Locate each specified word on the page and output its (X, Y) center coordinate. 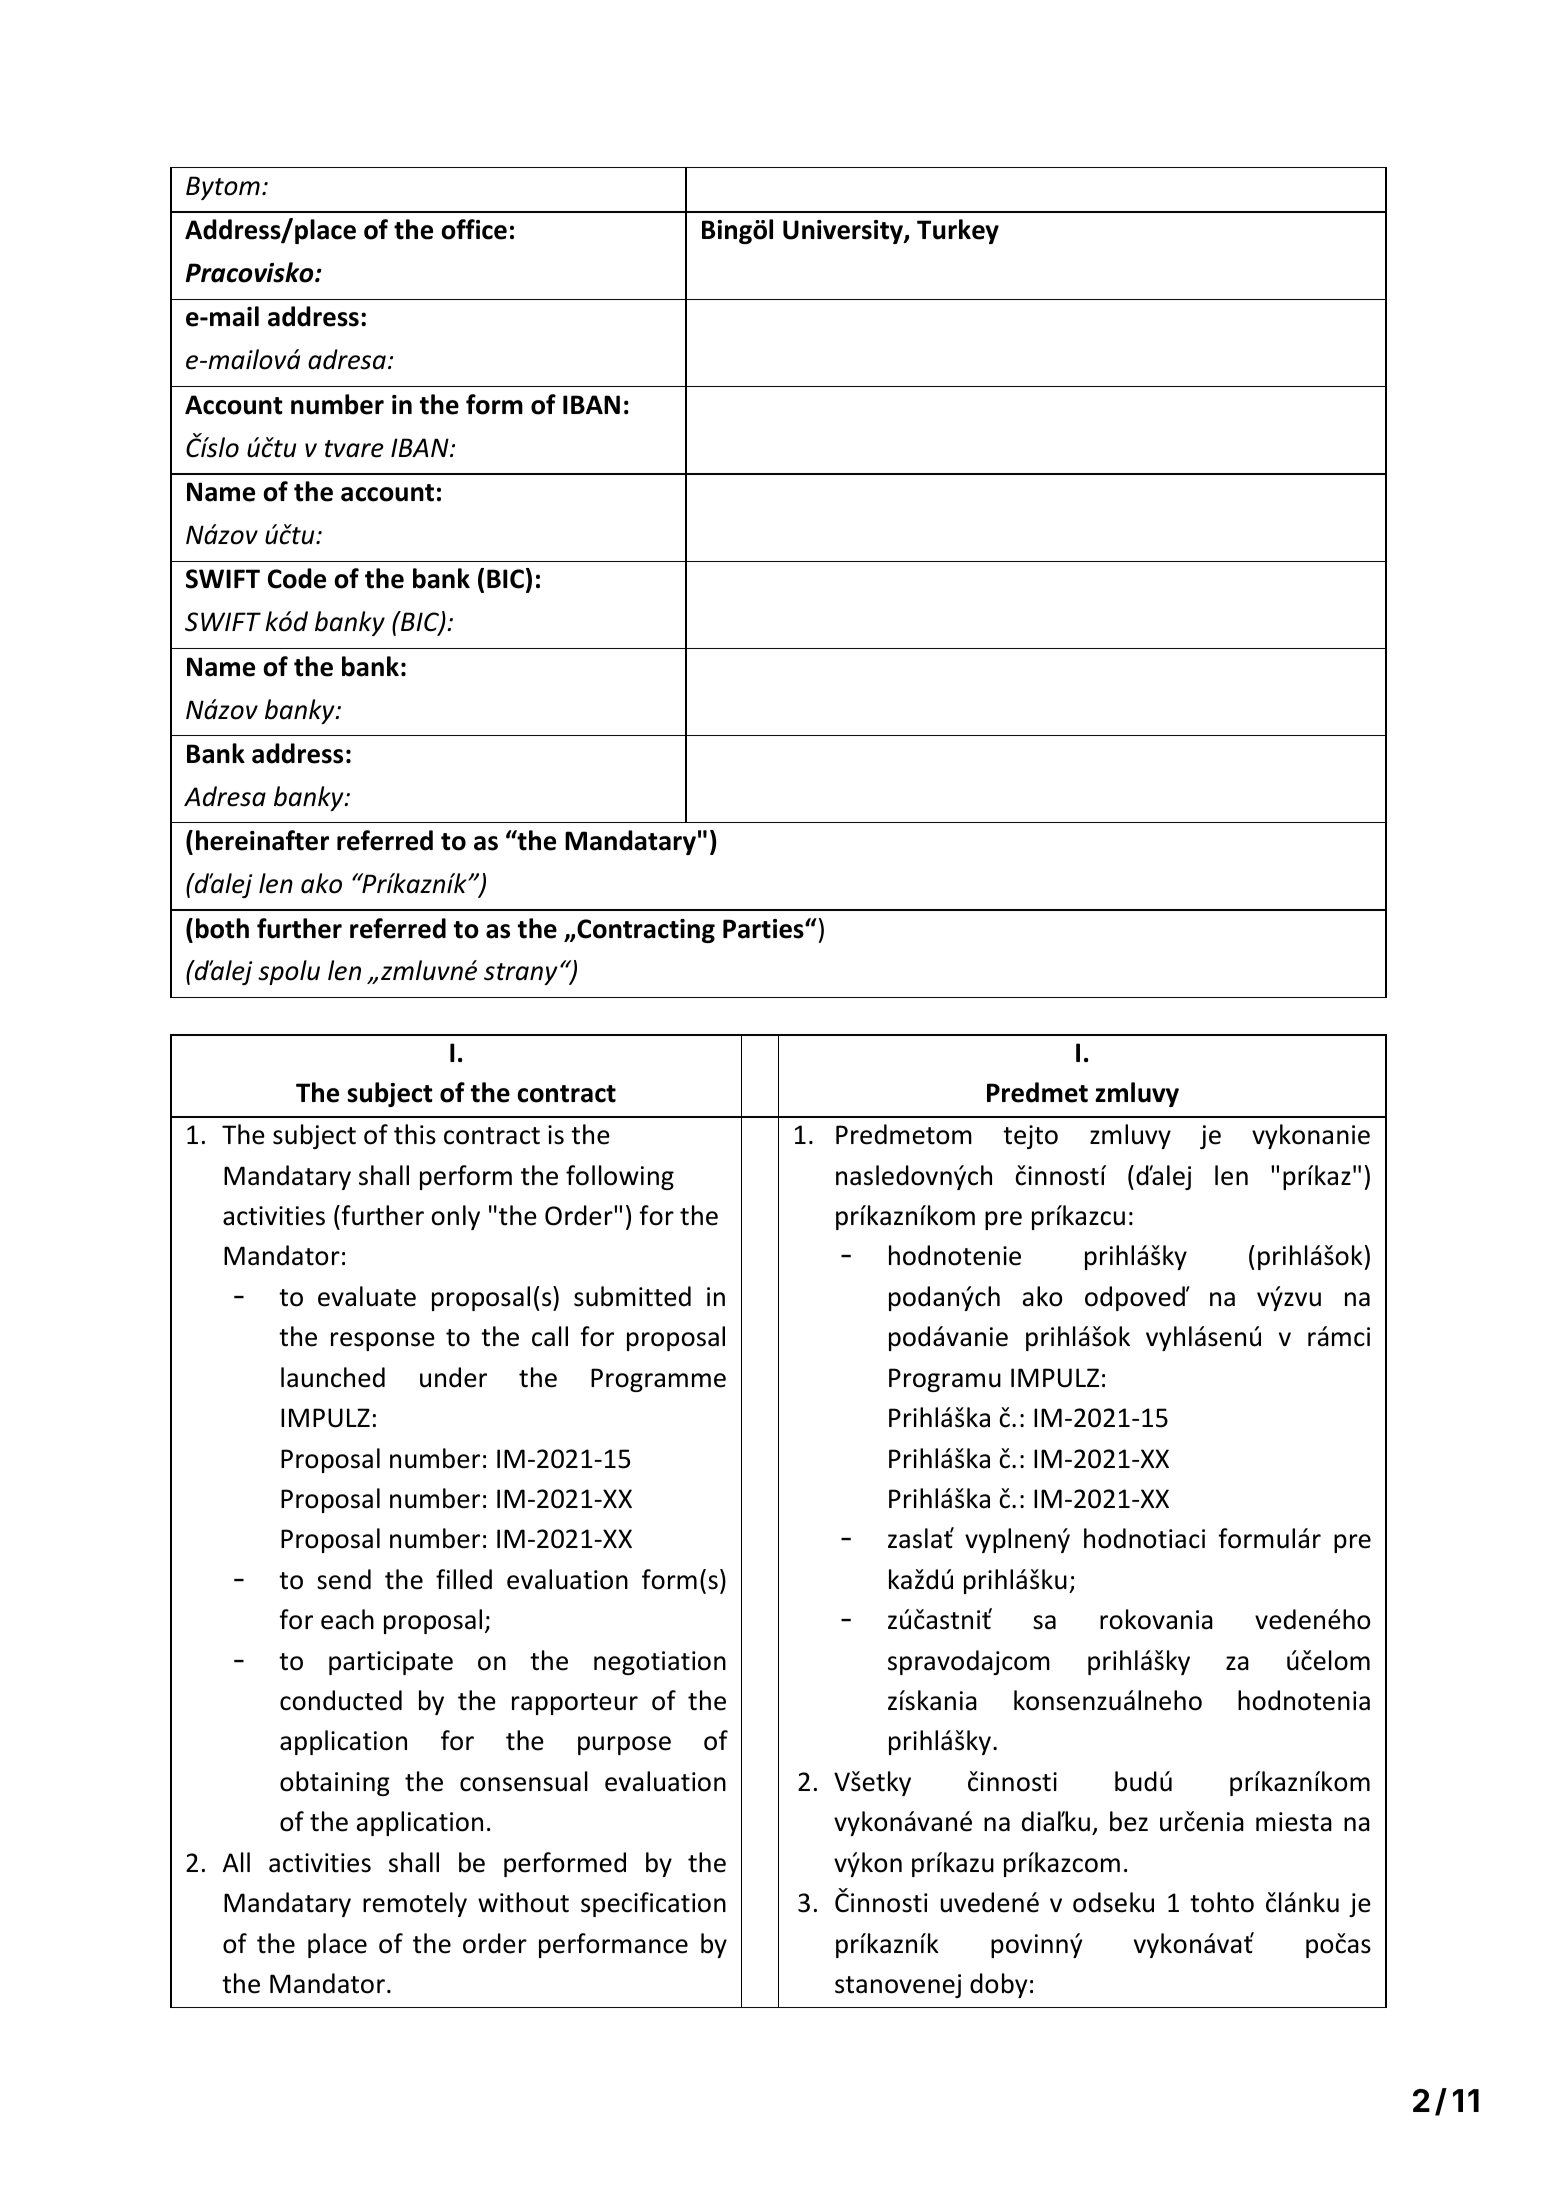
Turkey (958, 231)
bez (1129, 1821)
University (844, 232)
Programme (658, 1380)
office (474, 229)
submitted (632, 1296)
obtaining (335, 1783)
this (415, 1134)
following (620, 1177)
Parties (764, 929)
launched (333, 1377)
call (550, 1336)
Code (297, 578)
